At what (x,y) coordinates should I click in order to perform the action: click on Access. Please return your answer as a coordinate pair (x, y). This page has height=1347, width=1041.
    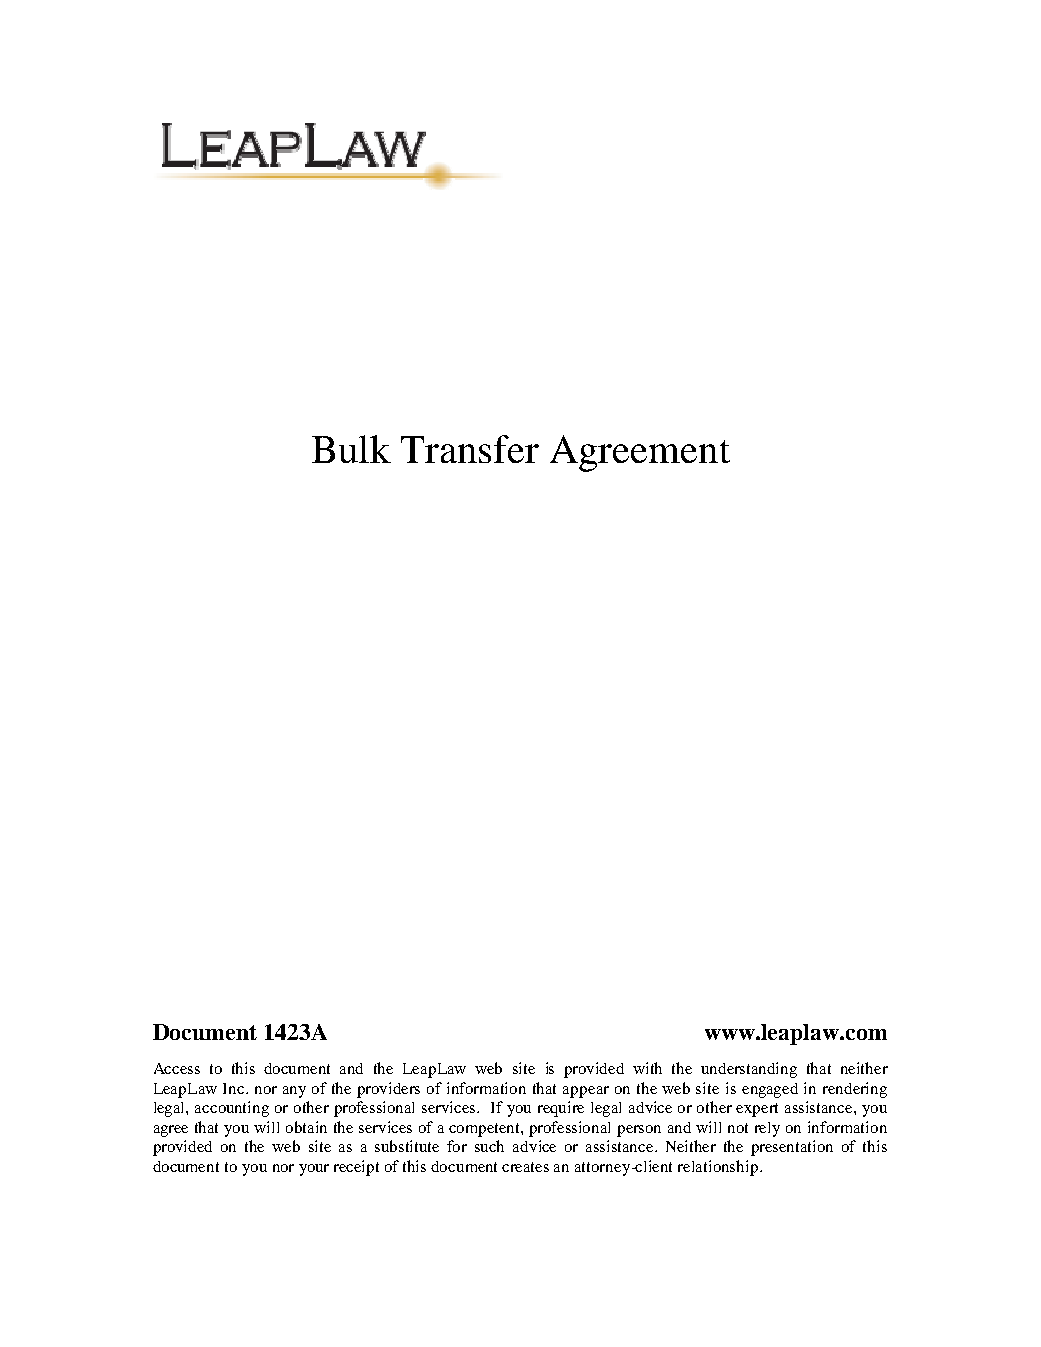
    Looking at the image, I should click on (177, 1068).
